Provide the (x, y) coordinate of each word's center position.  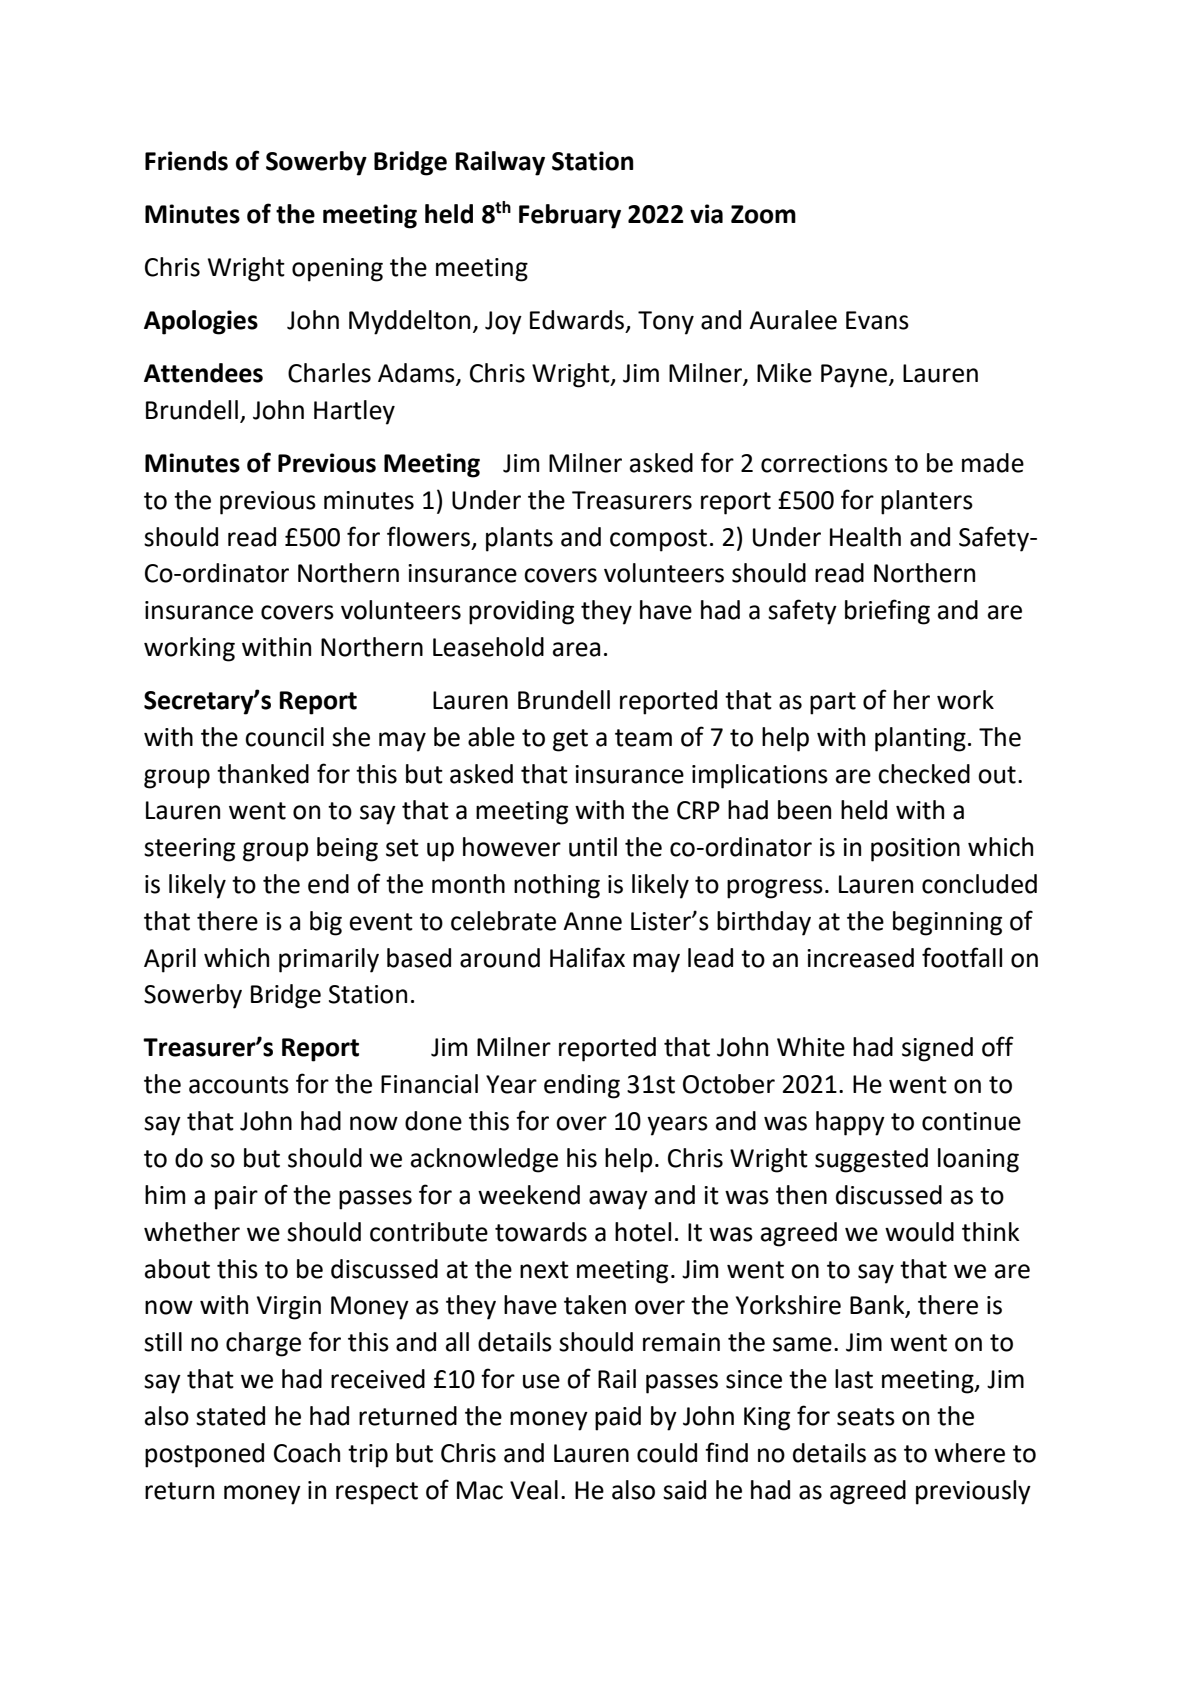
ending (582, 1086)
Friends (186, 161)
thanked (263, 774)
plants (519, 539)
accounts (239, 1085)
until (593, 847)
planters (927, 502)
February (570, 216)
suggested (871, 1160)
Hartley (354, 412)
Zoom (763, 214)
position (915, 850)
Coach (307, 1453)
